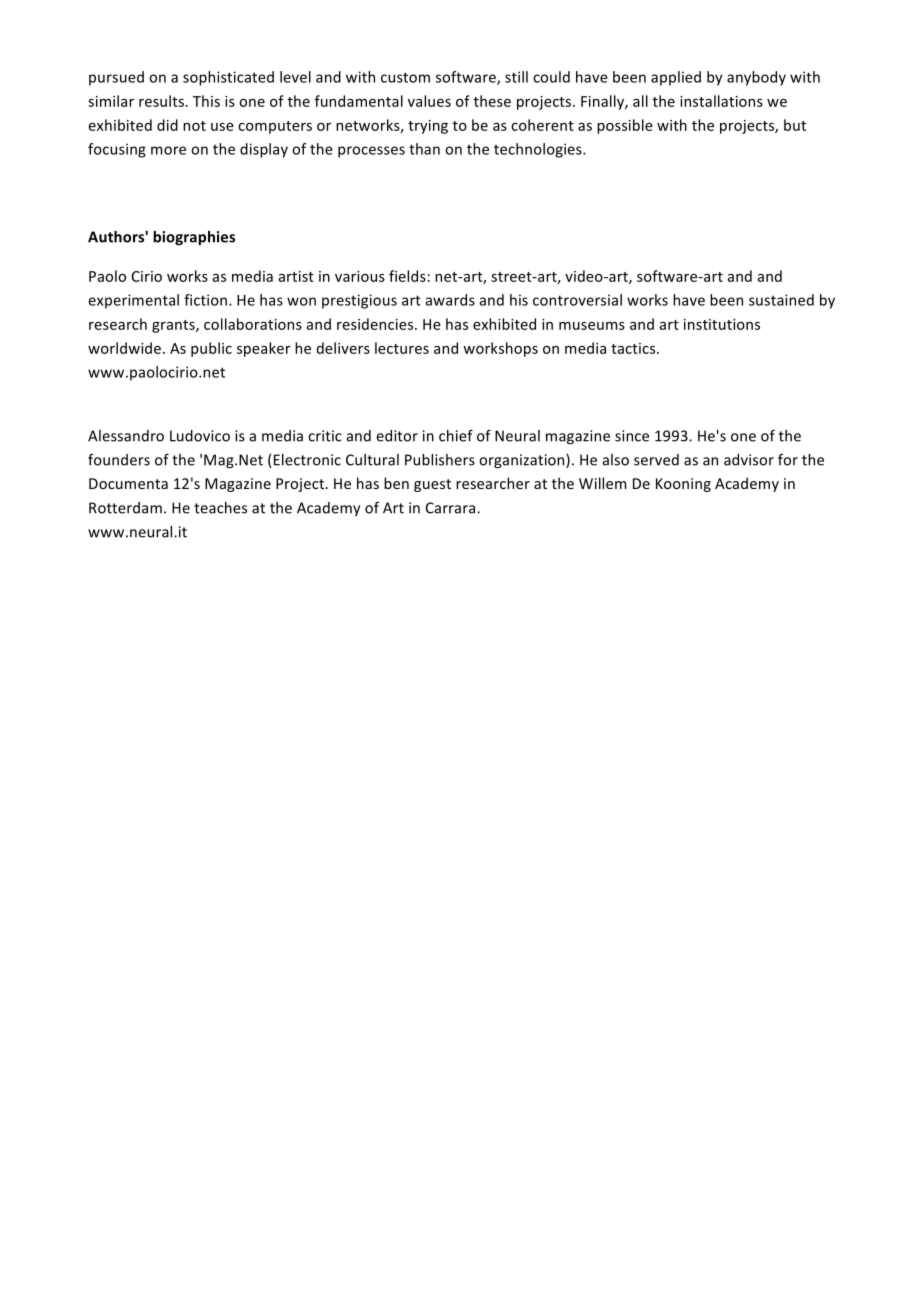 This screenshot has height=1308, width=924. I want to click on installations, so click(721, 101).
